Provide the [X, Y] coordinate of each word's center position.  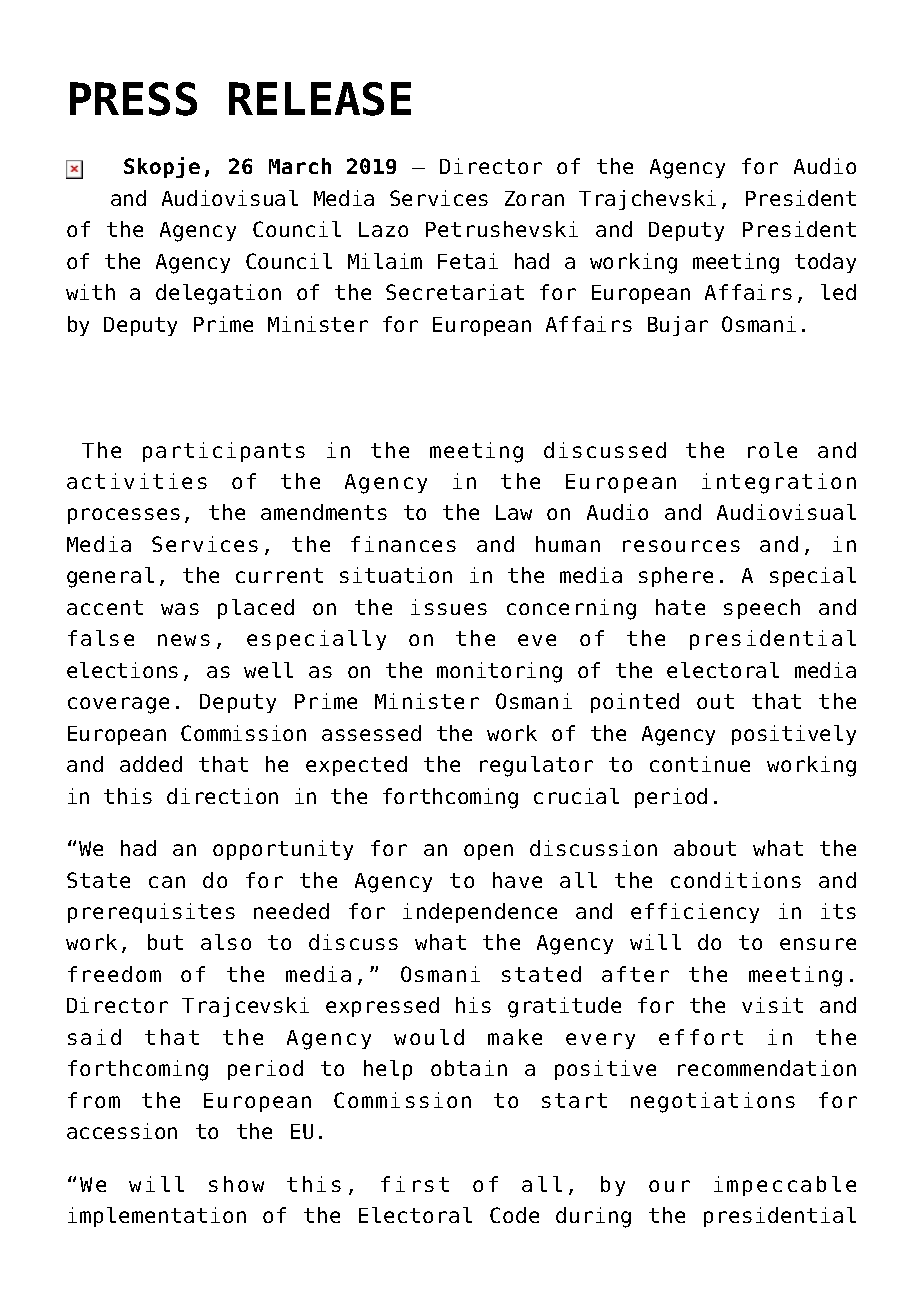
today [825, 263]
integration [779, 483]
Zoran [534, 198]
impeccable [785, 1186]
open [488, 852]
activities [137, 481]
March [300, 166]
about [705, 848]
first [415, 1184]
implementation [157, 1217]
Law [514, 512]
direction [222, 796]
